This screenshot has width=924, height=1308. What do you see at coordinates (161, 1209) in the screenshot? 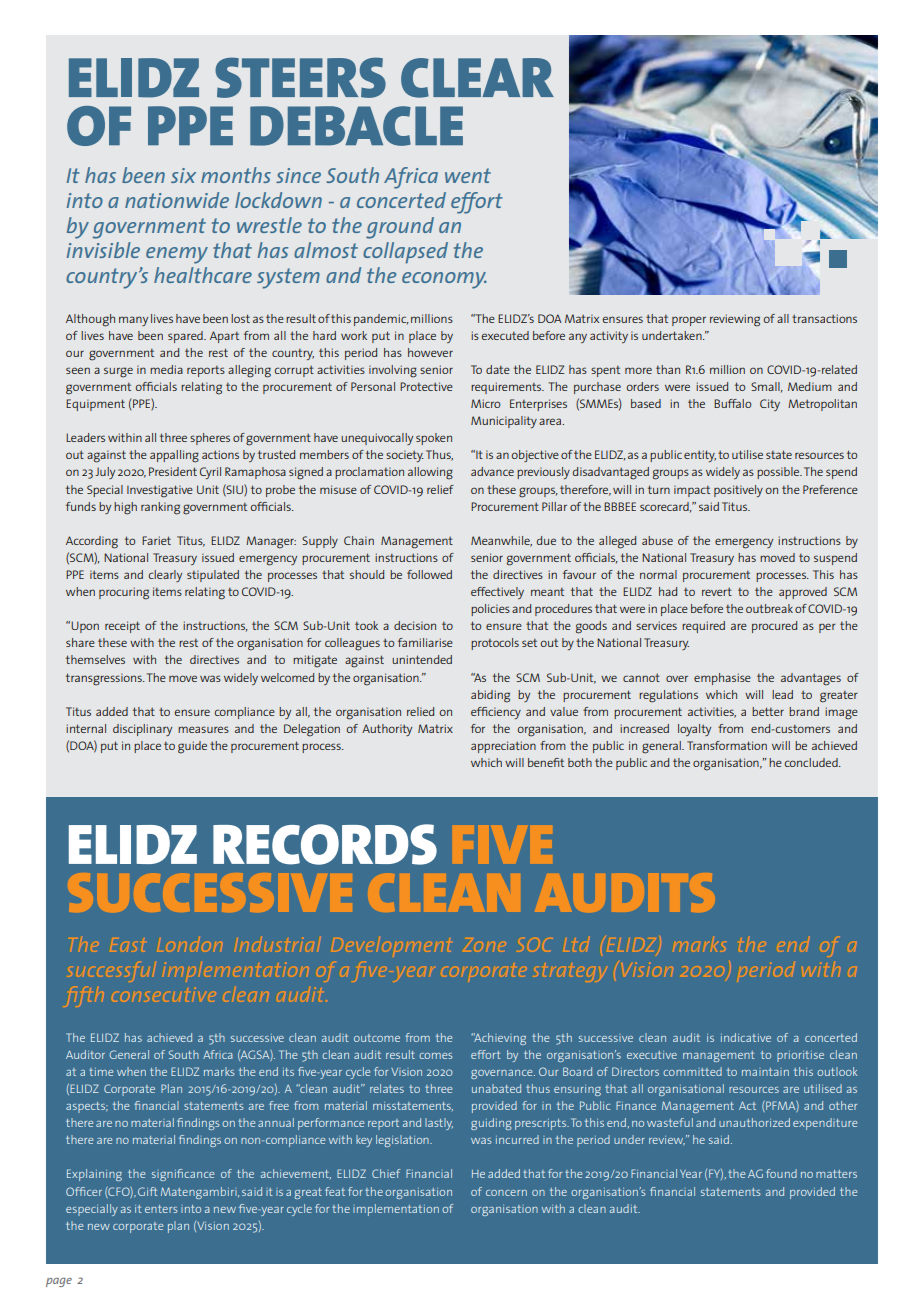
I see `enters` at bounding box center [161, 1209].
